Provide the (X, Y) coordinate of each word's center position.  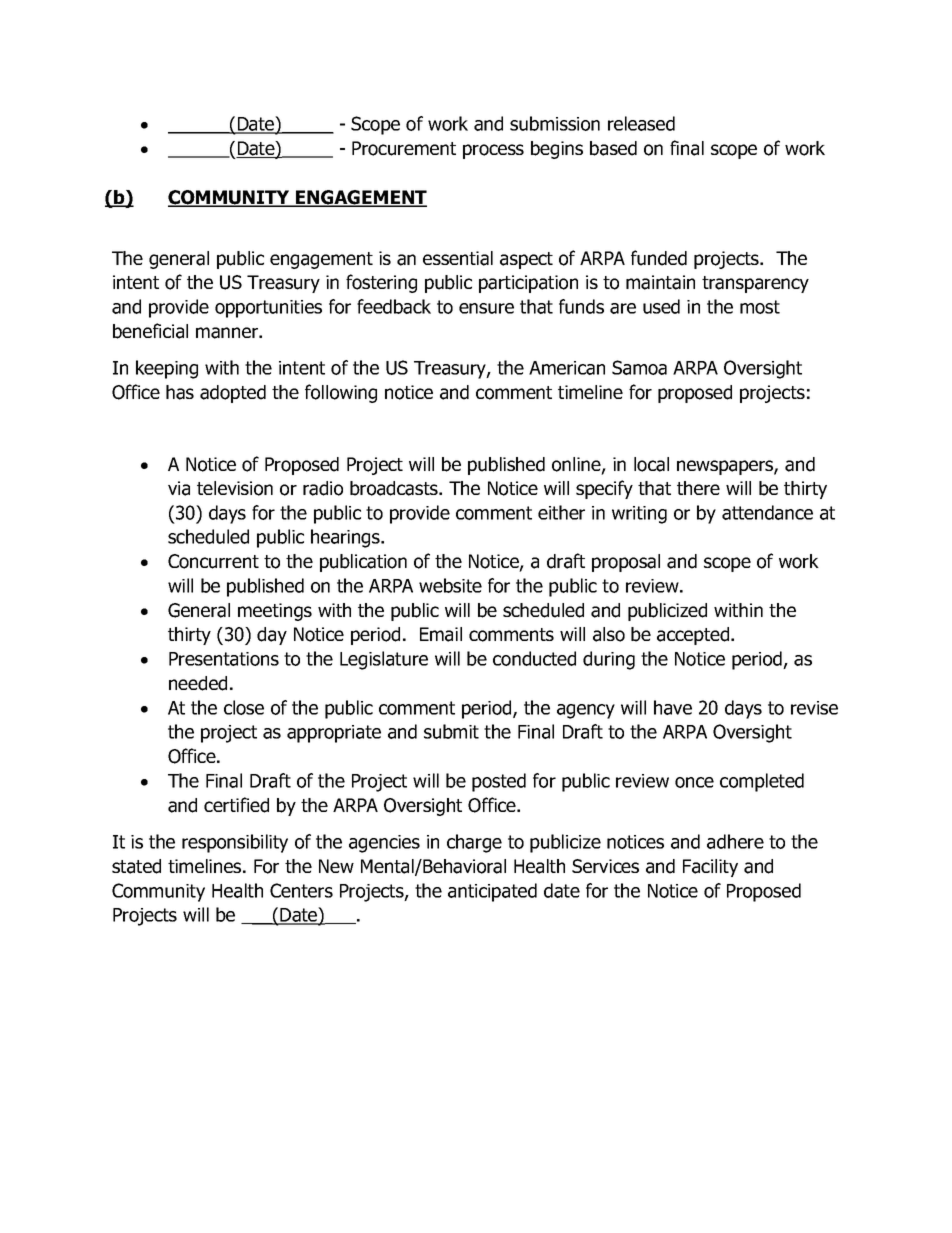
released (641, 123)
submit (451, 731)
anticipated (492, 892)
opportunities (268, 309)
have (673, 707)
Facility (710, 868)
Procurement (404, 148)
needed (198, 683)
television (235, 488)
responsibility (235, 843)
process (493, 151)
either (561, 512)
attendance (767, 512)
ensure (486, 308)
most (760, 307)
